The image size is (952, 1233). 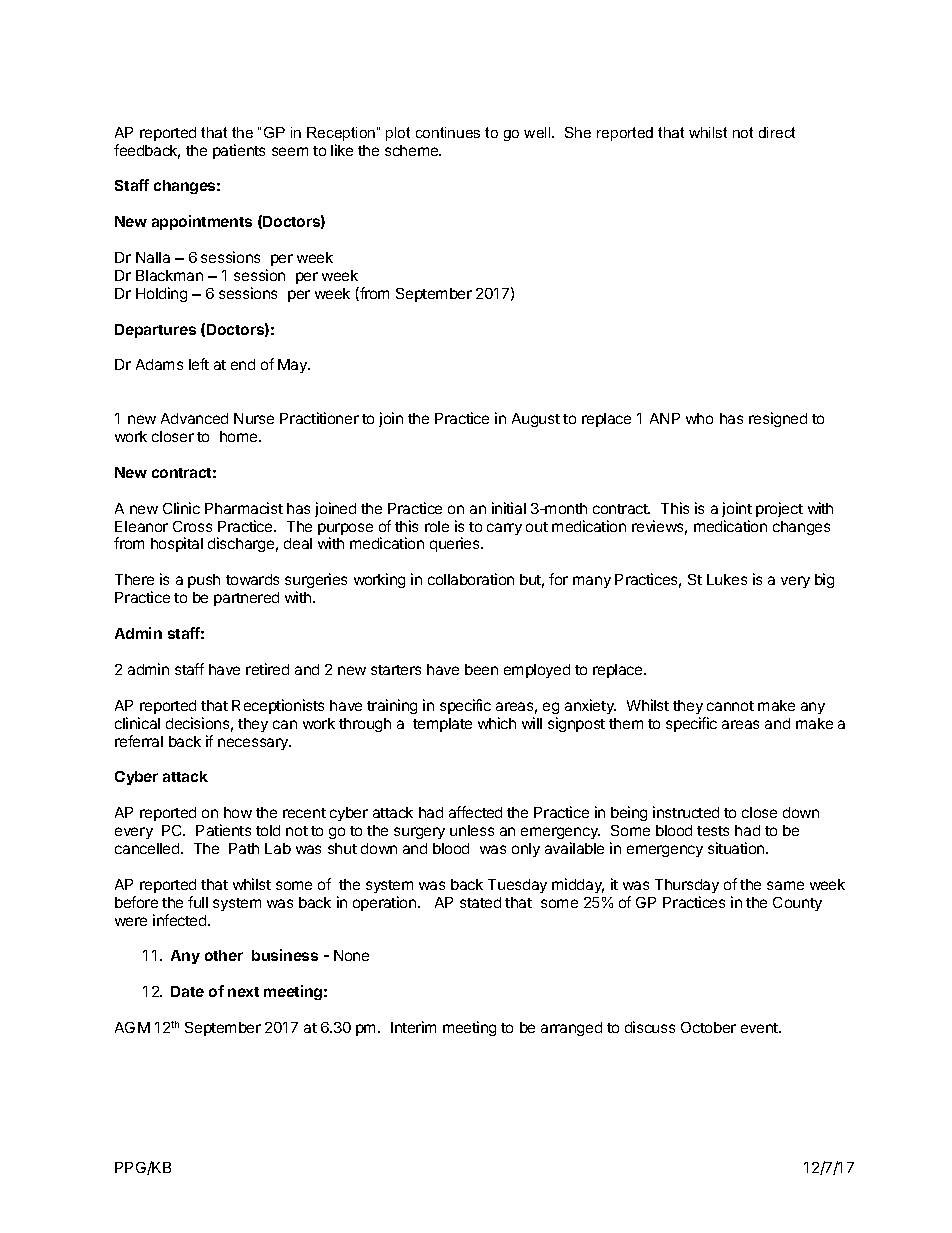 What do you see at coordinates (413, 1027) in the document?
I see `Interim` at bounding box center [413, 1027].
